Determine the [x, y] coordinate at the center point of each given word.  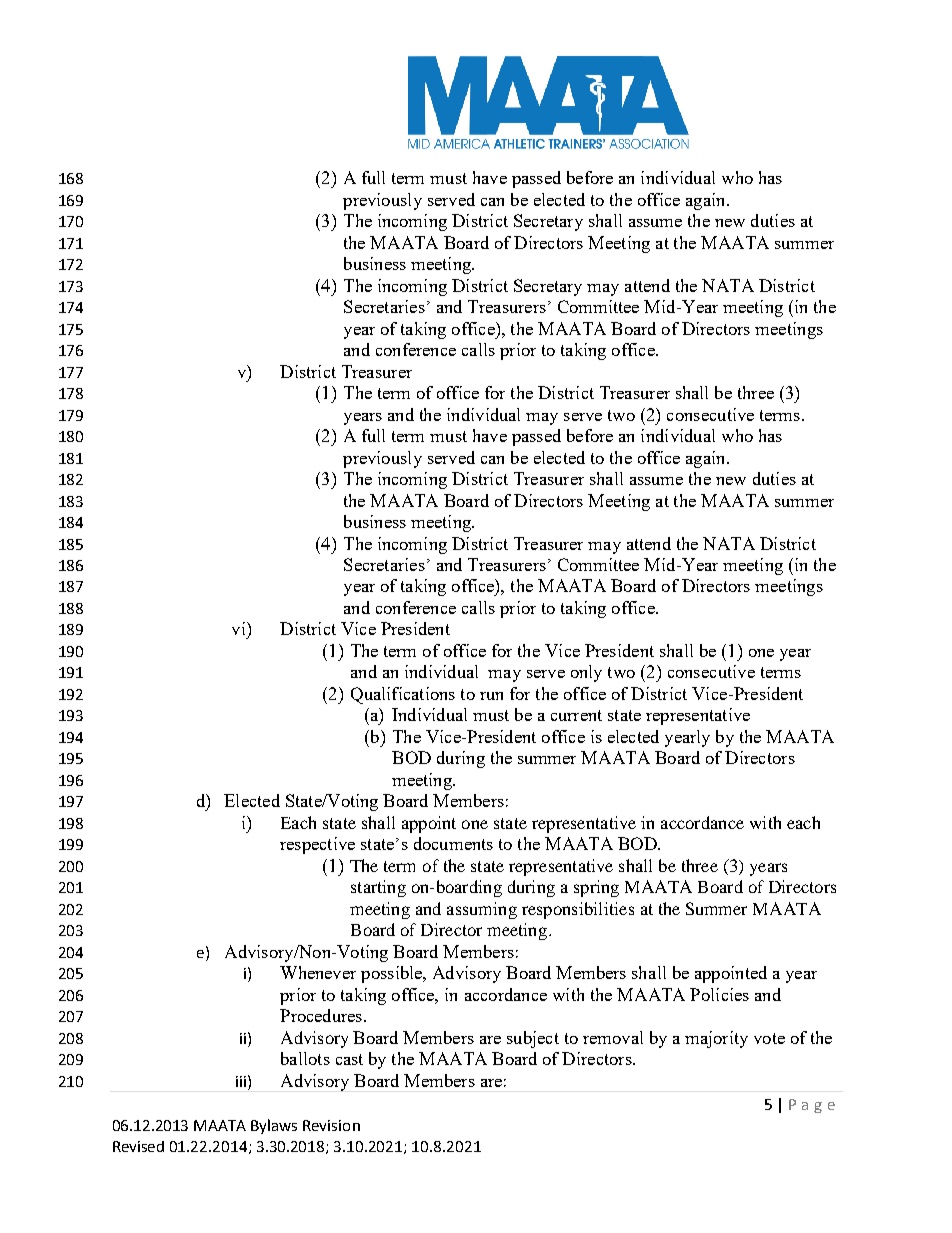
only [586, 673]
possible [392, 974]
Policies [719, 994]
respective [317, 845]
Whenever [318, 972]
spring [596, 888]
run [491, 696]
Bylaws [274, 1126]
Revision [331, 1125]
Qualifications [403, 695]
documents [453, 843]
